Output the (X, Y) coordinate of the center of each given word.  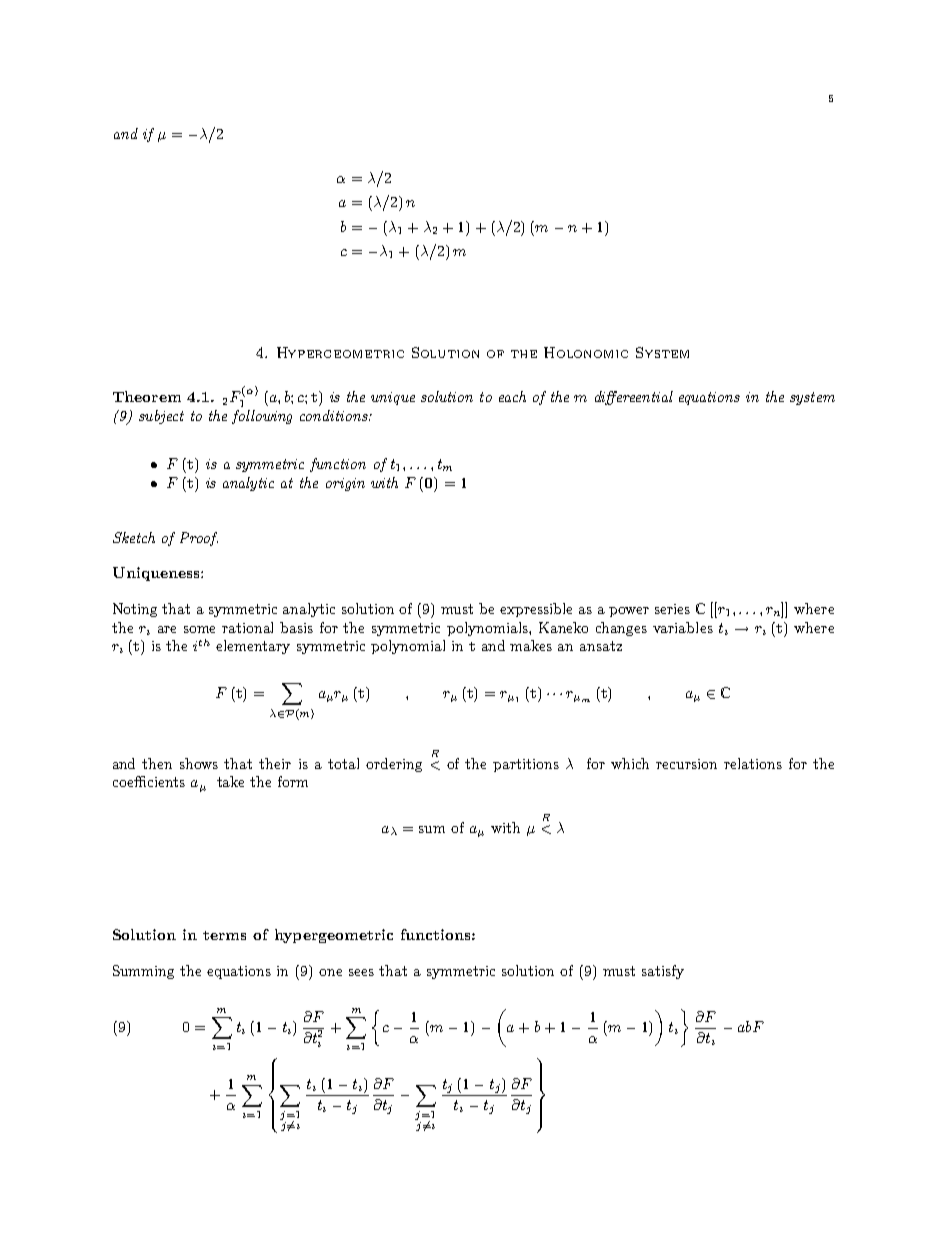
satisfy (663, 972)
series (672, 609)
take (230, 781)
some (199, 629)
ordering (394, 765)
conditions (335, 415)
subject (161, 417)
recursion (686, 764)
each (512, 396)
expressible (536, 610)
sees (361, 972)
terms (224, 935)
